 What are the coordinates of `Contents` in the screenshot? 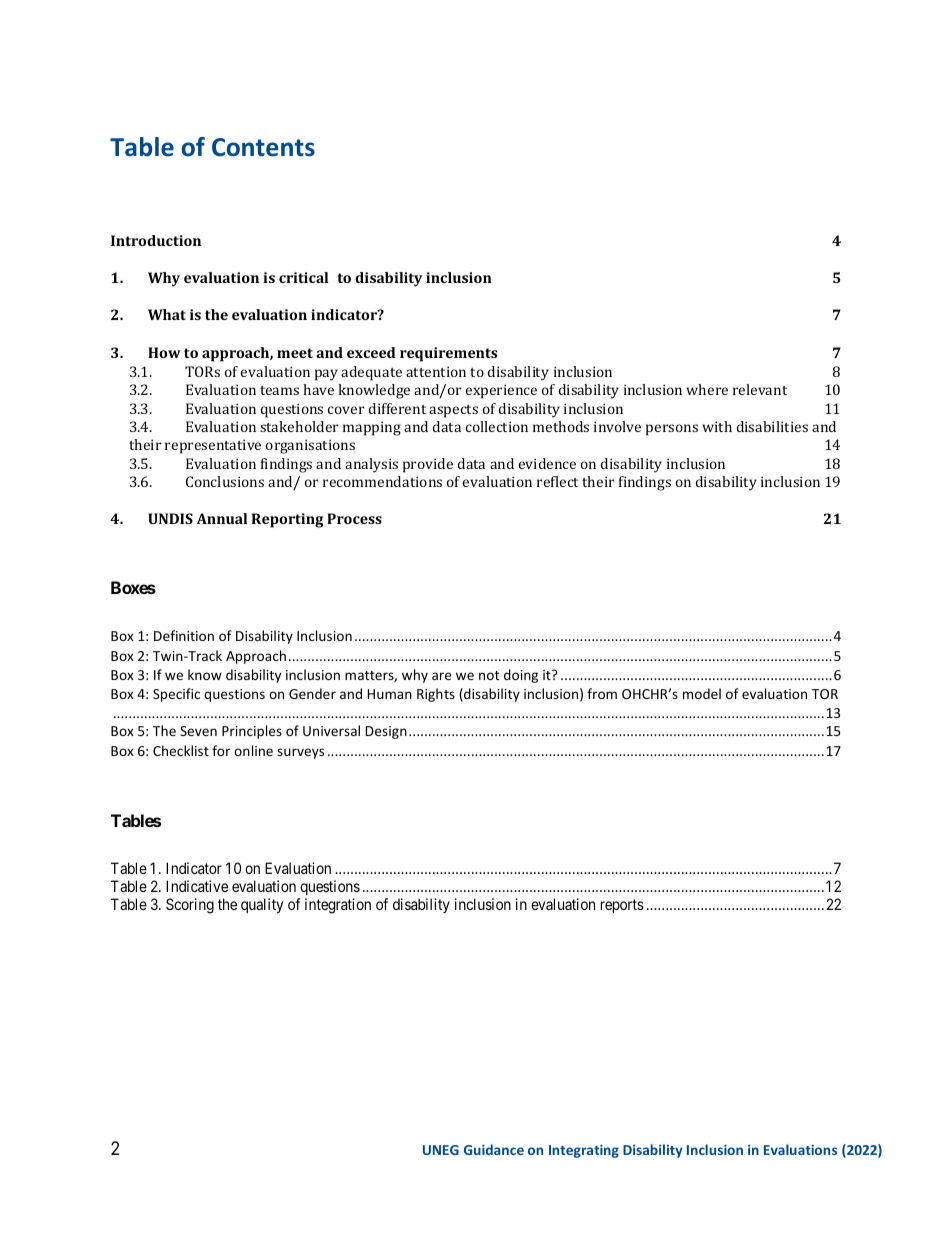 It's located at (263, 147).
